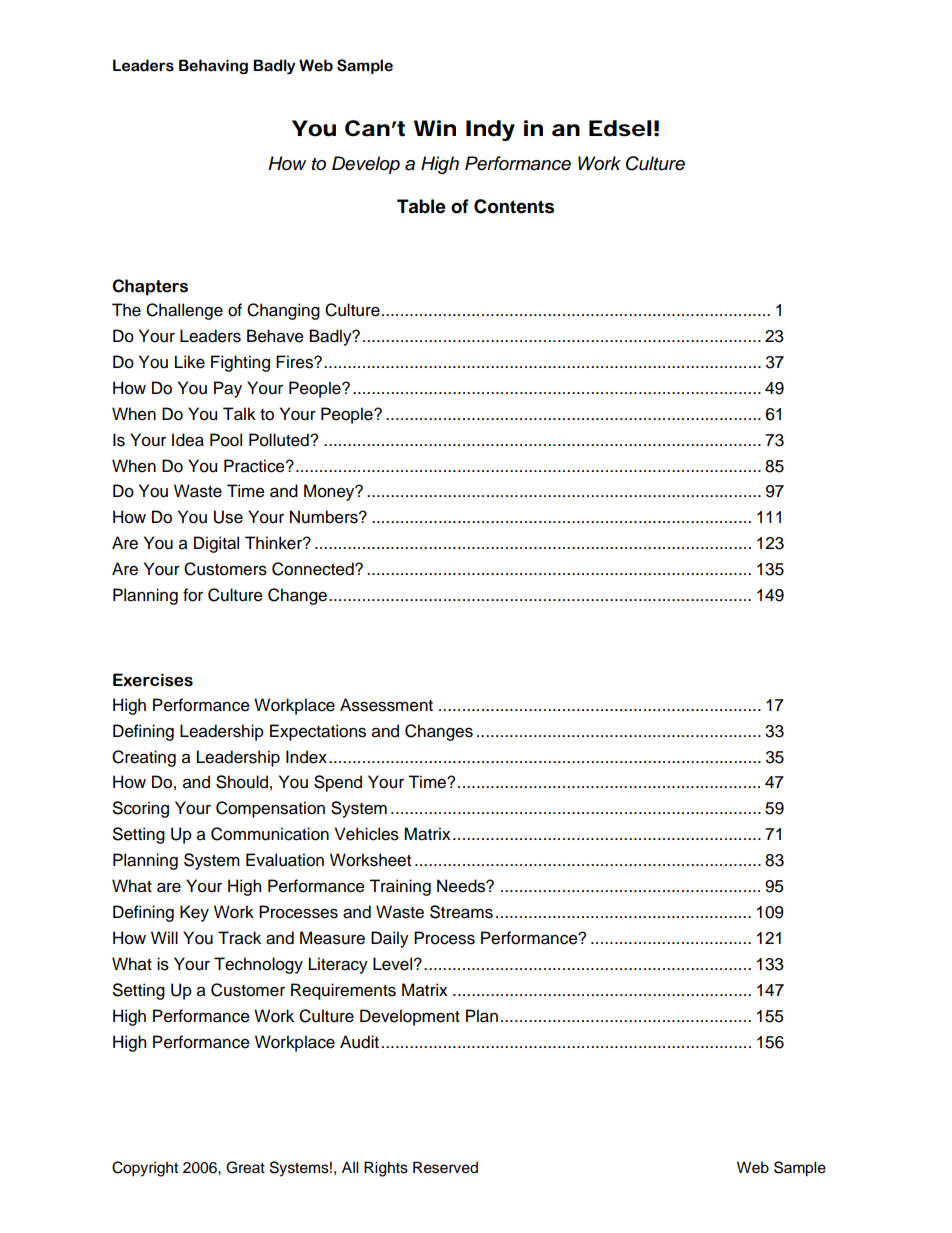 The width and height of the screenshot is (952, 1233). What do you see at coordinates (421, 206) in the screenshot?
I see `Table` at bounding box center [421, 206].
